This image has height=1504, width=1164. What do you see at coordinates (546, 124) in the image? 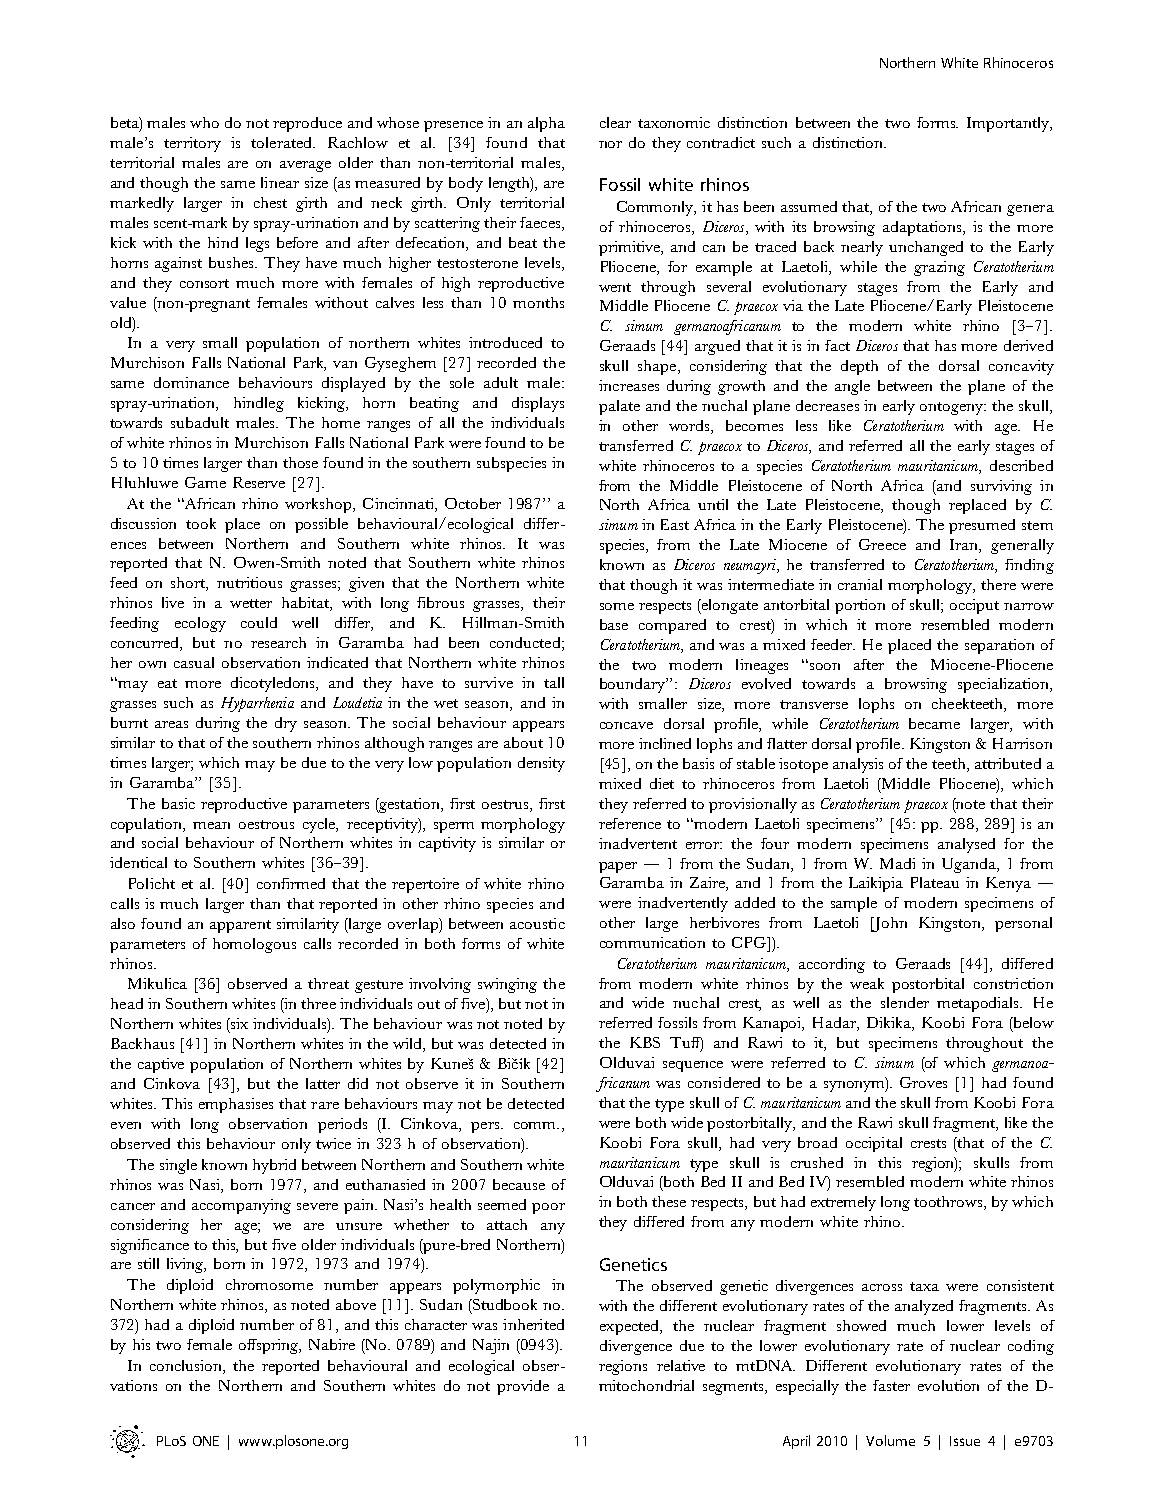
I see `alpha` at bounding box center [546, 124].
